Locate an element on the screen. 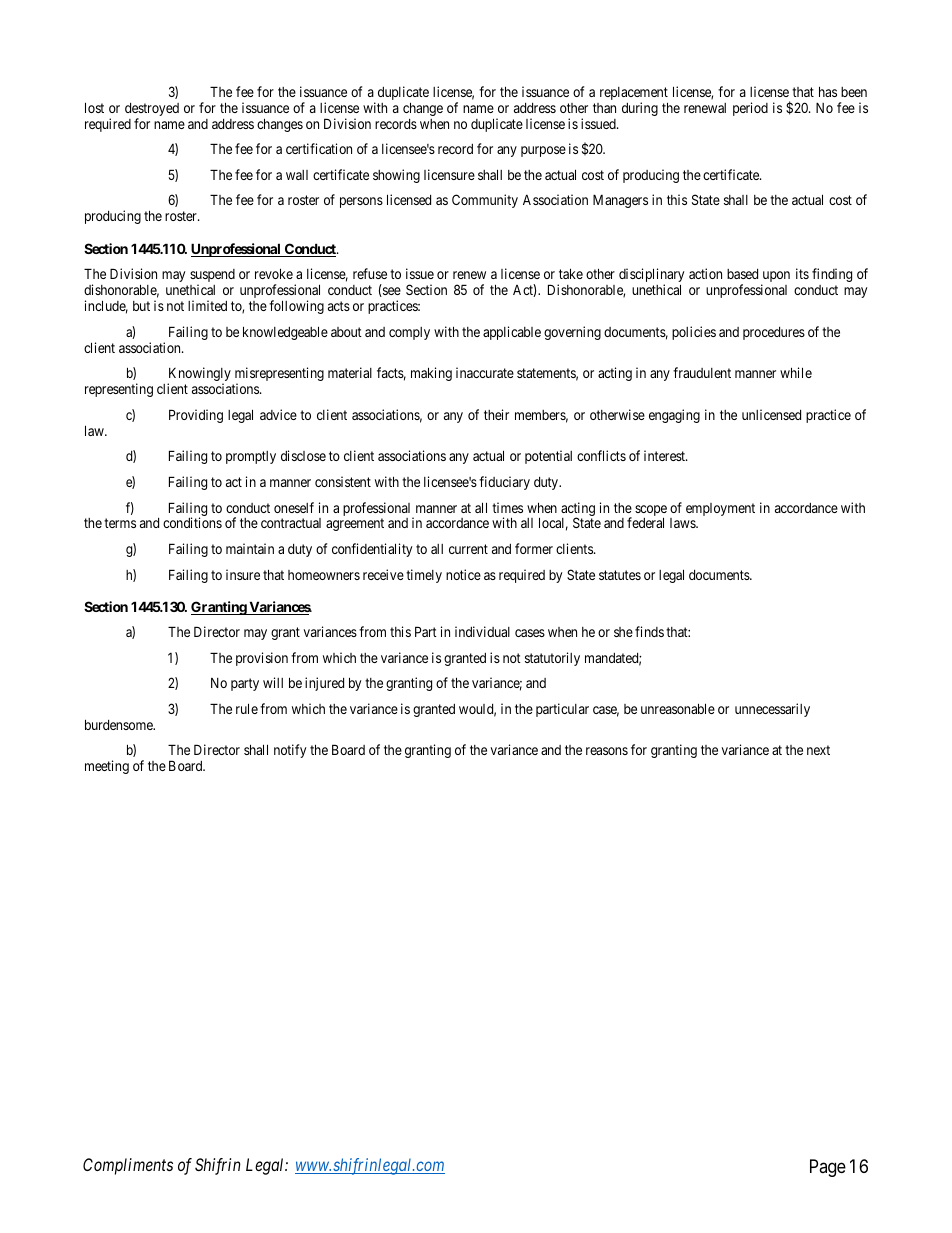  finds is located at coordinates (649, 631).
